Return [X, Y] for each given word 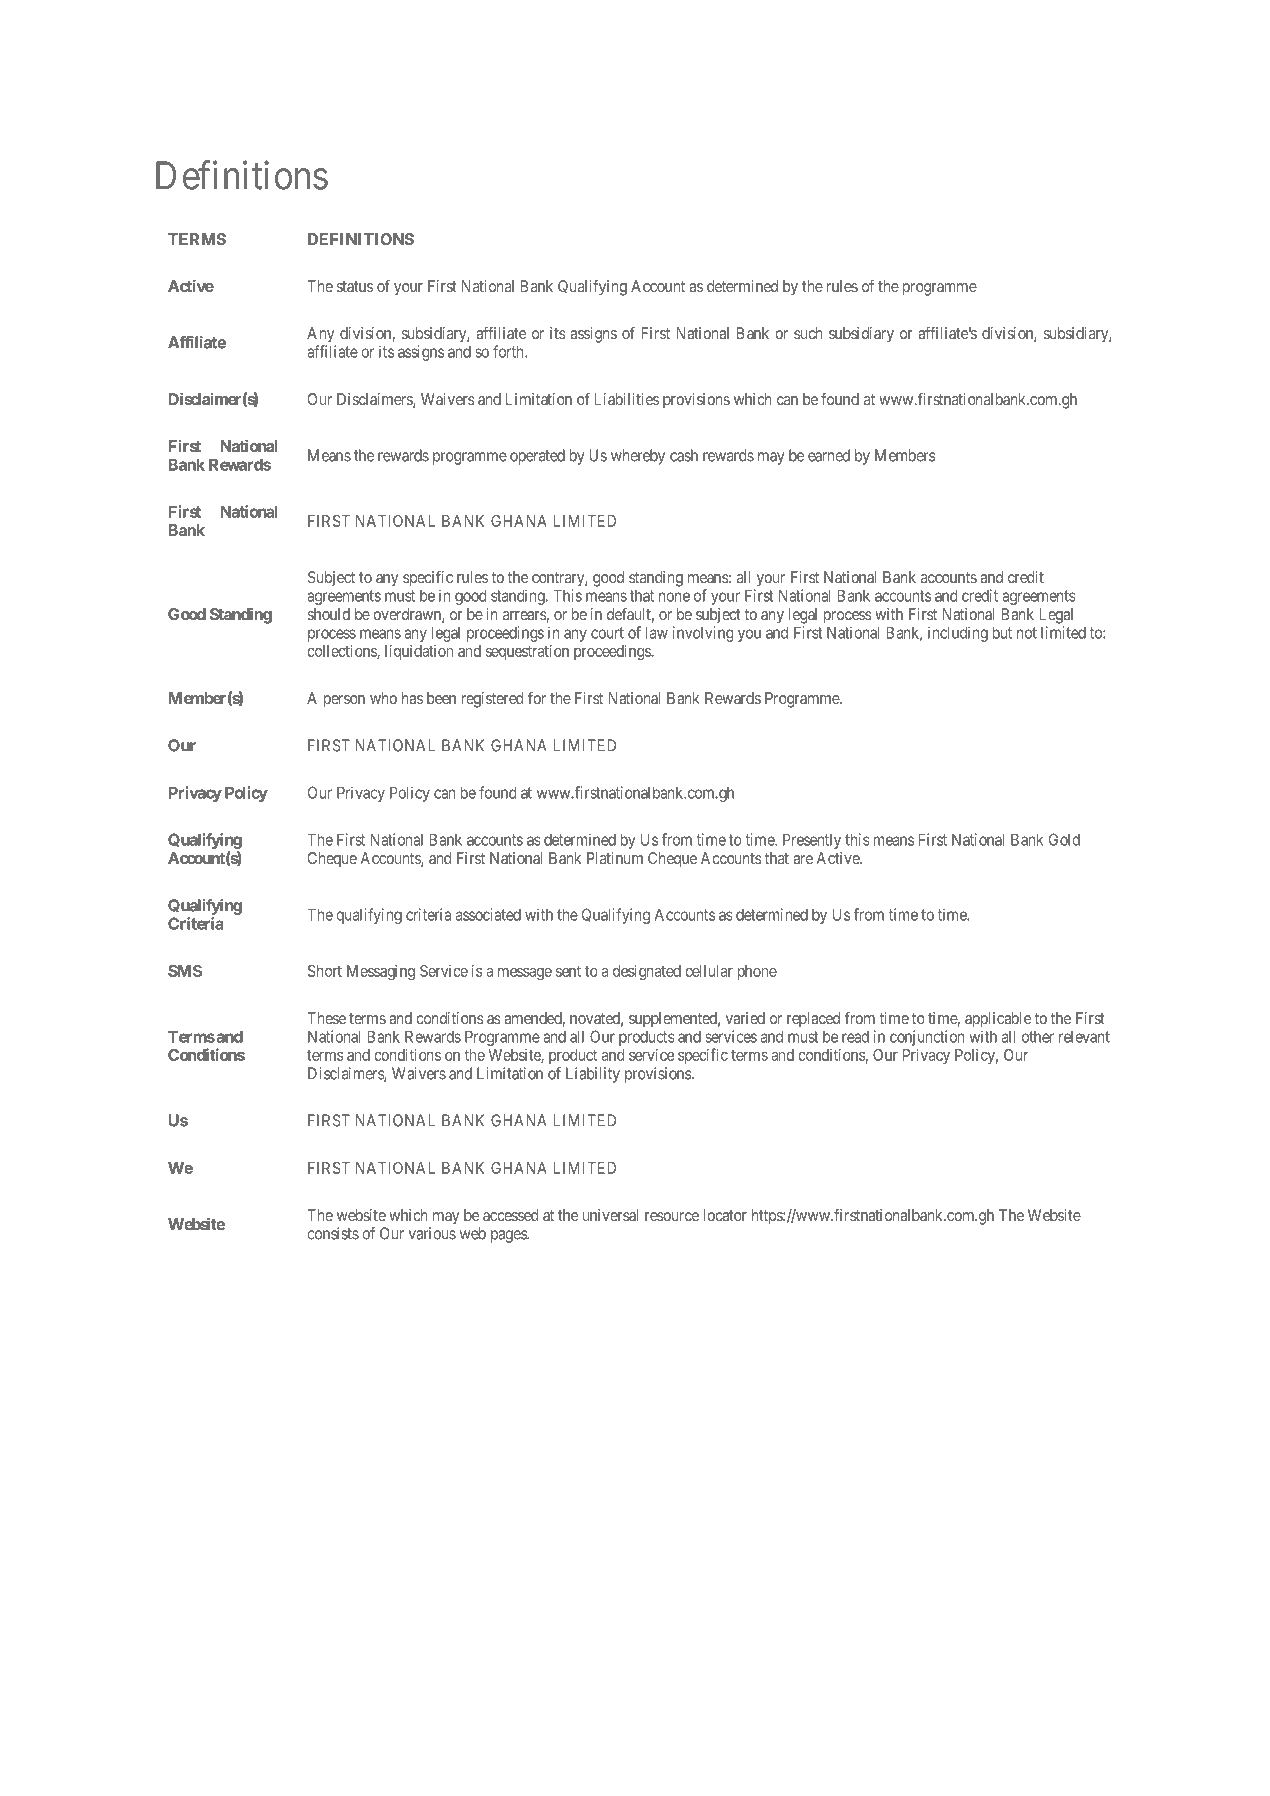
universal [610, 1215]
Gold [1064, 839]
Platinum [615, 858]
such [808, 333]
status [355, 286]
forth [509, 351]
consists [333, 1233]
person [344, 701]
